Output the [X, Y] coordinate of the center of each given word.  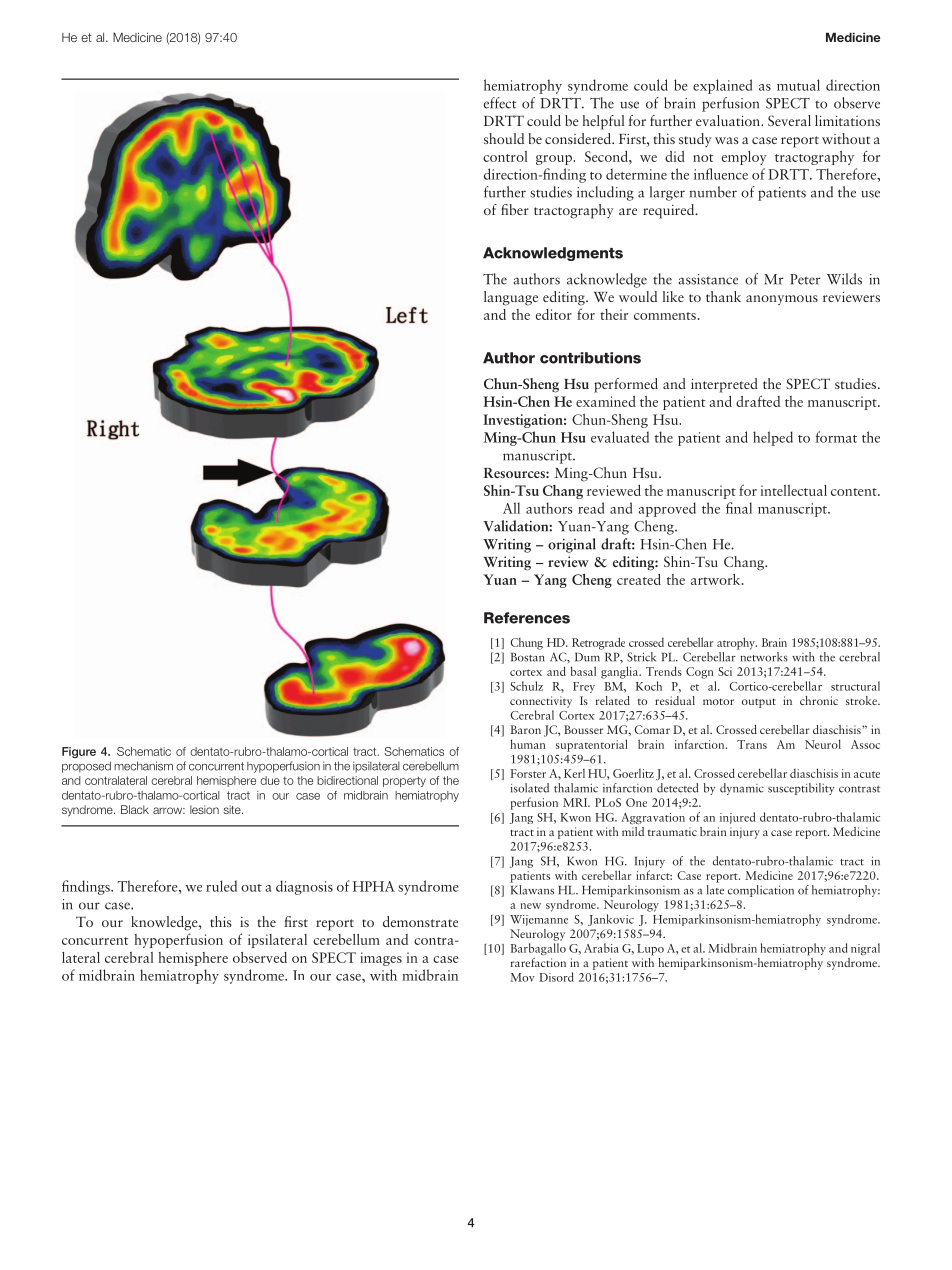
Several [789, 120]
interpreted [724, 385]
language [511, 298]
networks [764, 657]
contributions [590, 358]
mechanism [143, 766]
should [504, 138]
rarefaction [538, 962]
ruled [221, 886]
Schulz [526, 686]
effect [500, 103]
